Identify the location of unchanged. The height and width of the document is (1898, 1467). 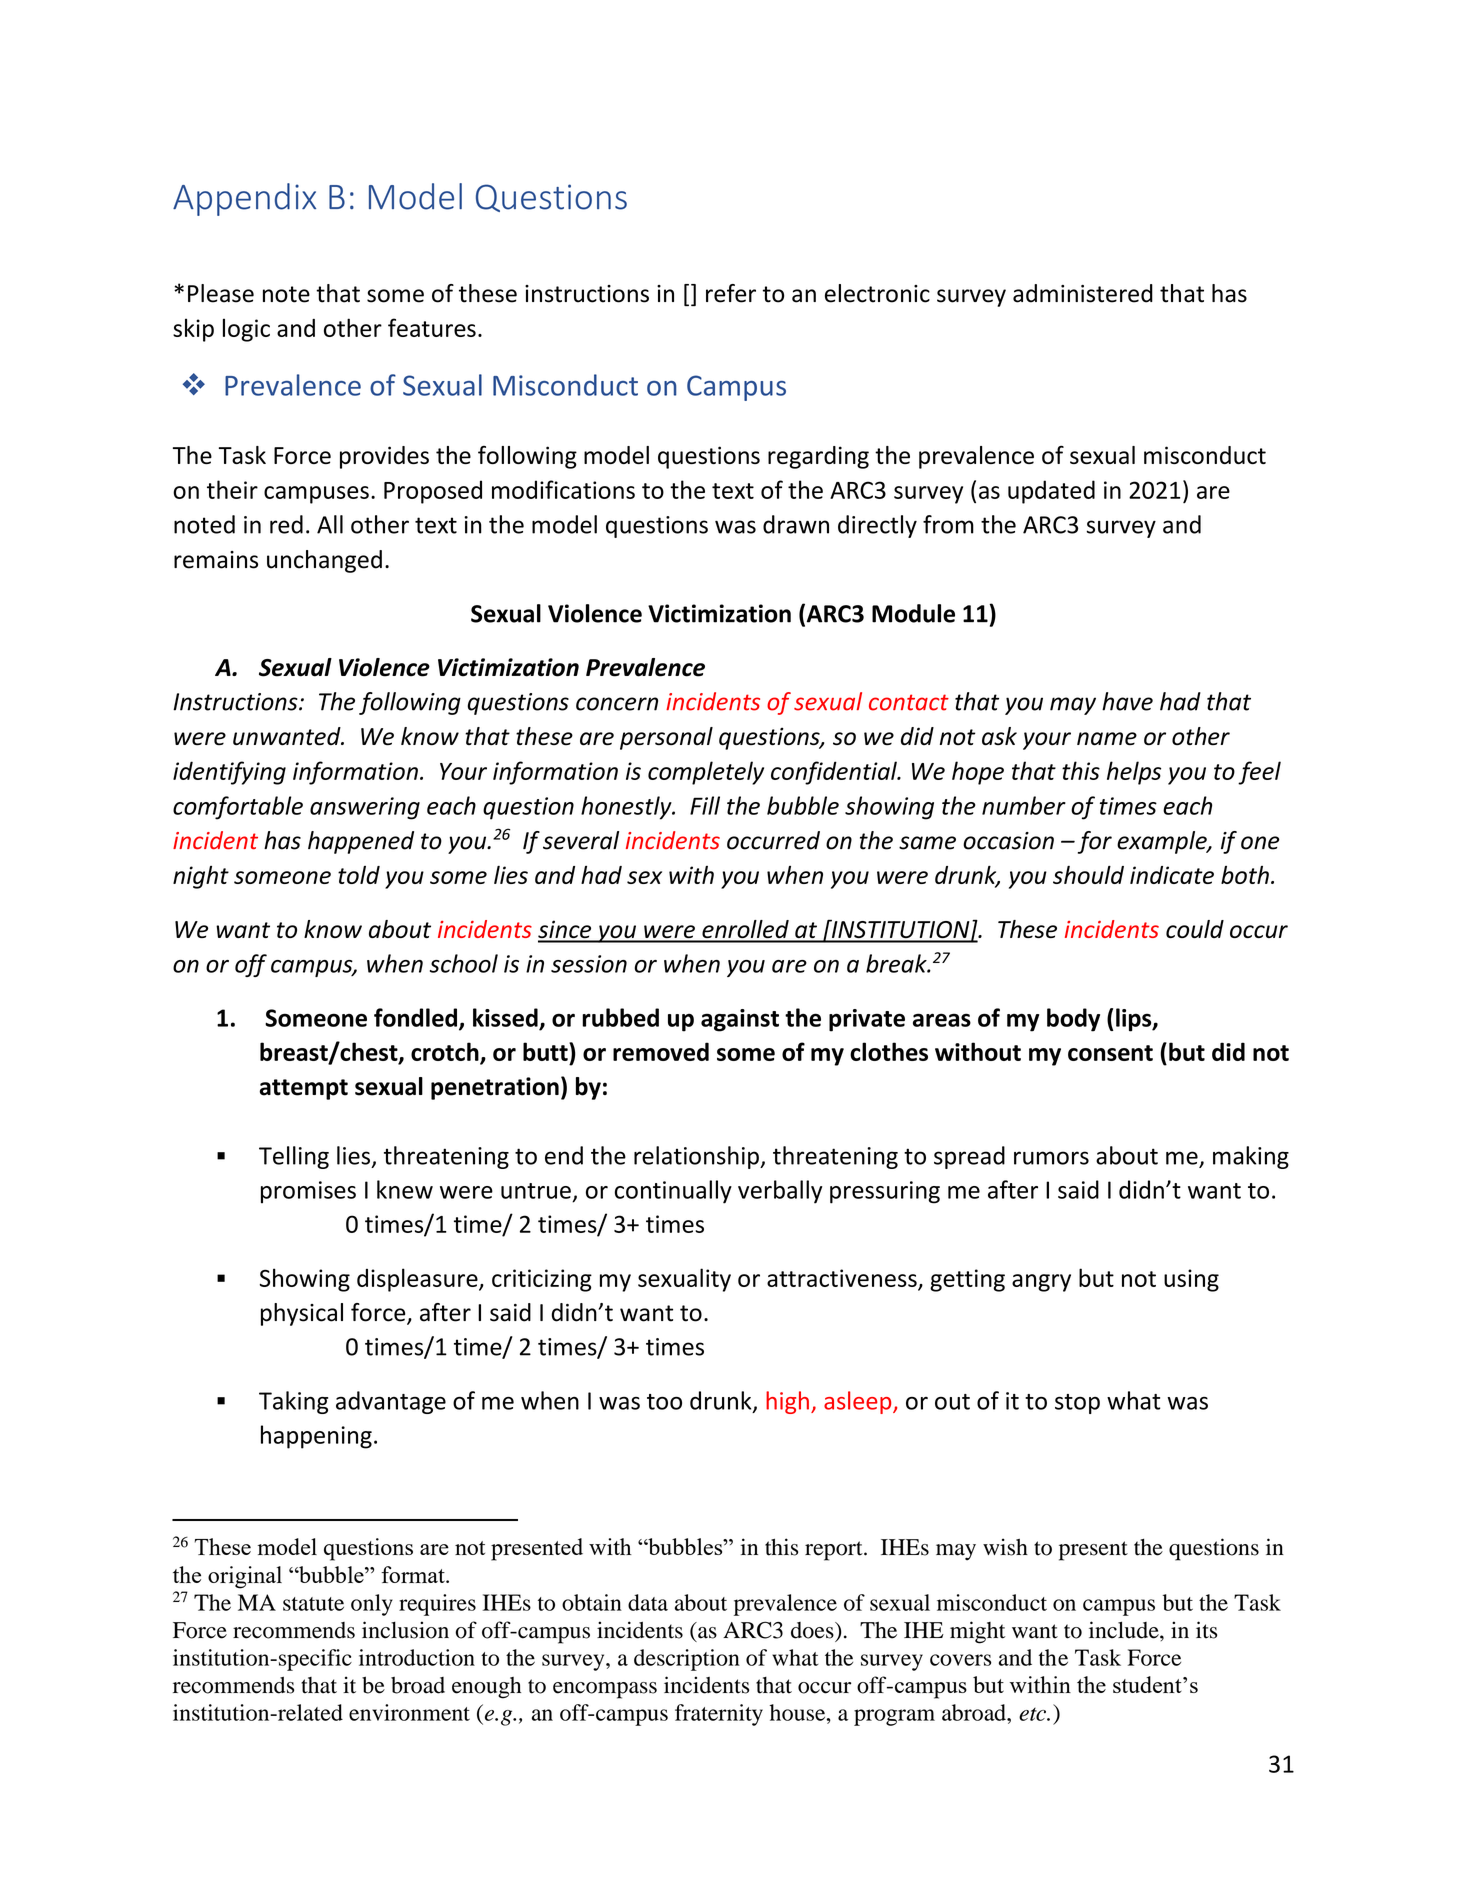
(324, 561).
